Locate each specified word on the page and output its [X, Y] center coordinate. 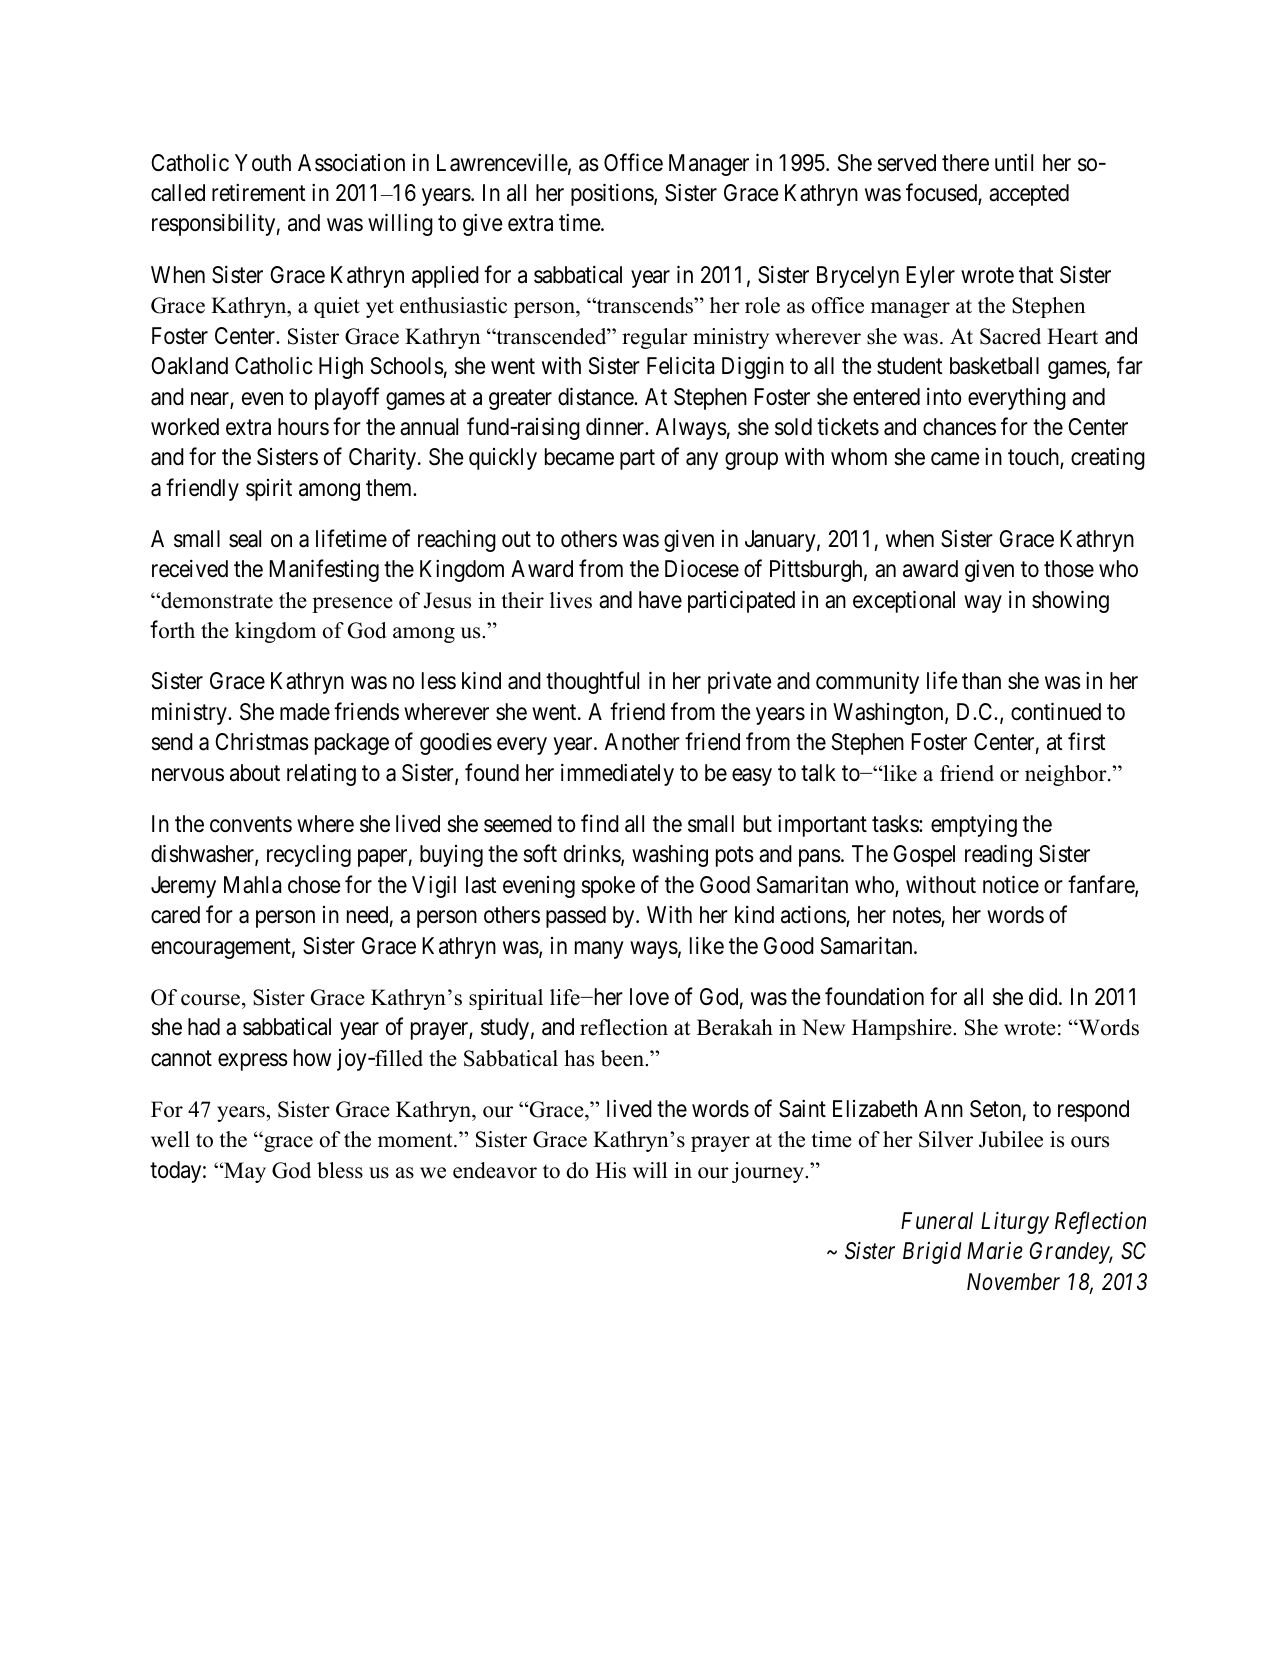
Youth [263, 162]
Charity [384, 459]
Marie [995, 1251]
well [170, 1139]
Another [642, 742]
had [204, 1027]
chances [959, 427]
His [610, 1170]
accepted [1029, 195]
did [1044, 996]
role [762, 305]
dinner [616, 427]
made [305, 712]
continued [1056, 711]
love [649, 997]
